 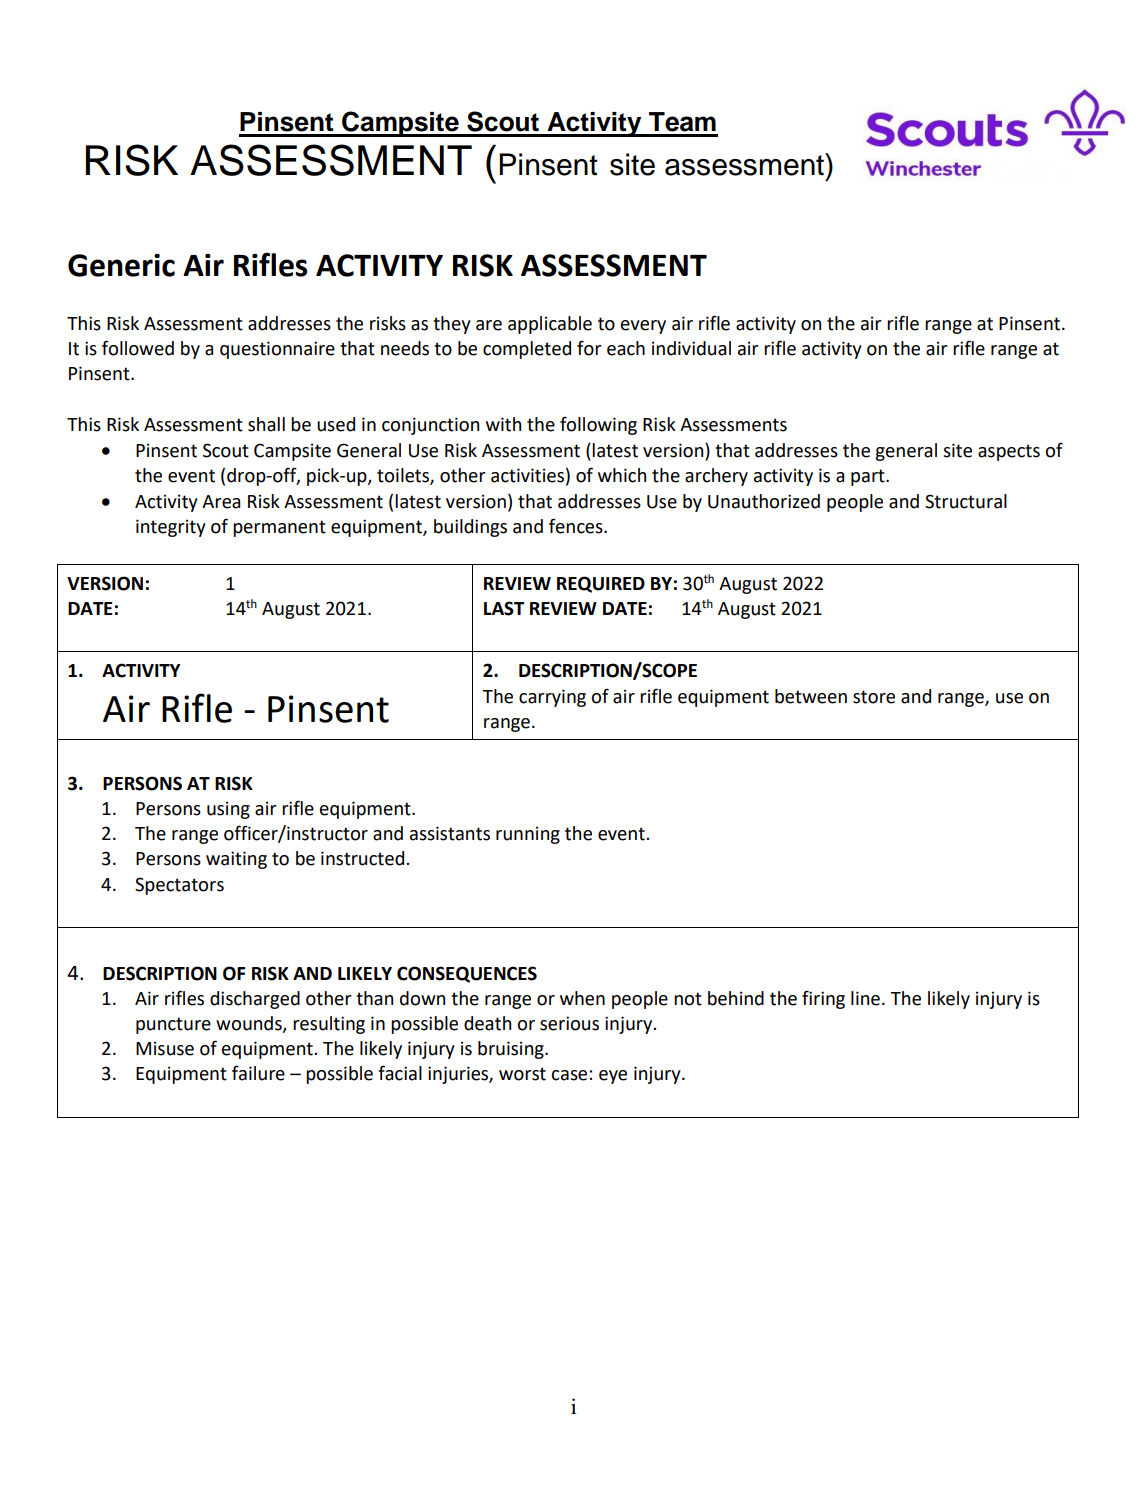 I want to click on case, so click(x=570, y=1075).
